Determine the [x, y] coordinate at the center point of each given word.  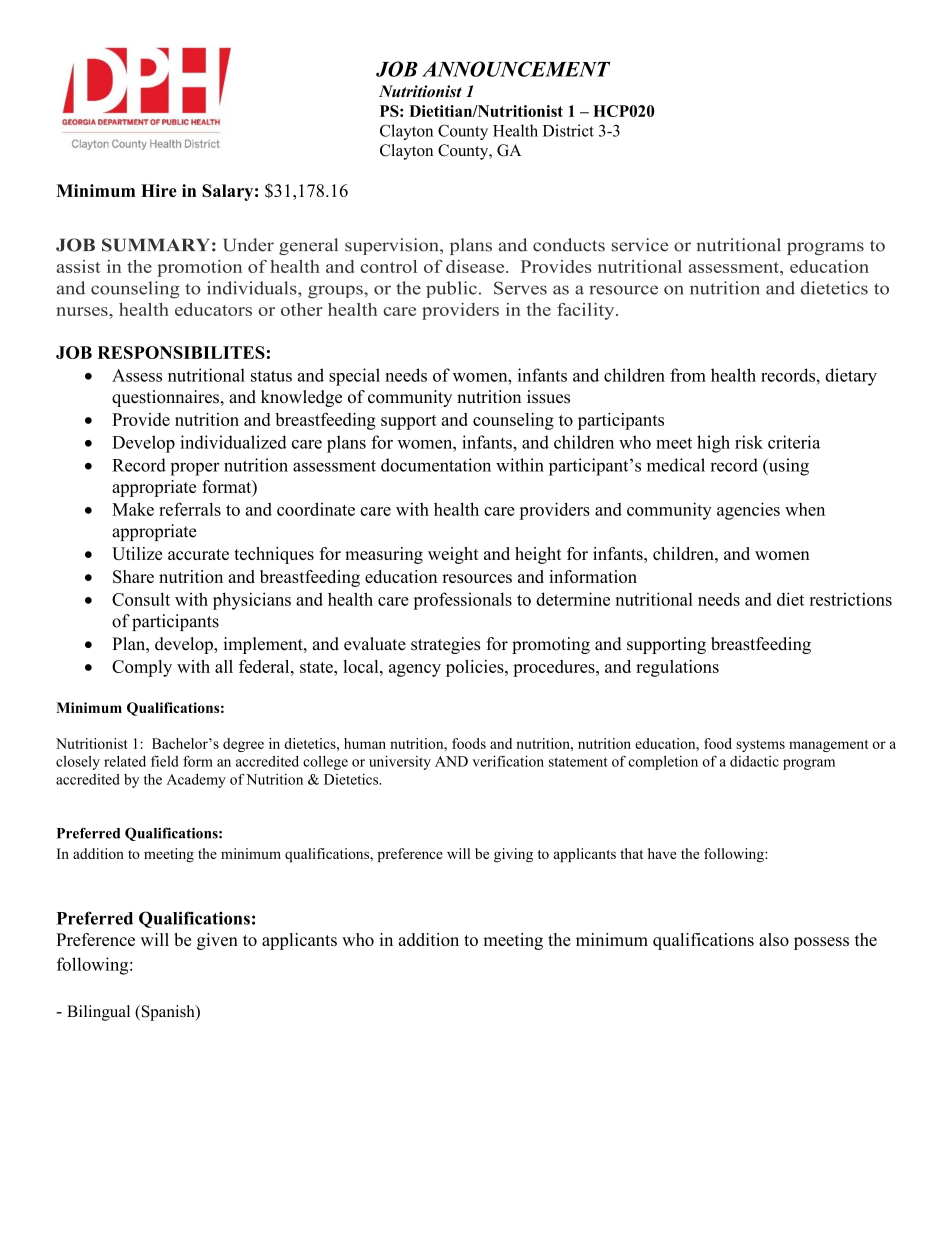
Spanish [168, 1013]
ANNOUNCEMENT [516, 69]
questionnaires [167, 398]
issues [548, 397]
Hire [159, 190]
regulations [677, 668]
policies [476, 668]
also [774, 939]
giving [513, 855]
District [568, 130]
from [688, 375]
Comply [142, 668]
